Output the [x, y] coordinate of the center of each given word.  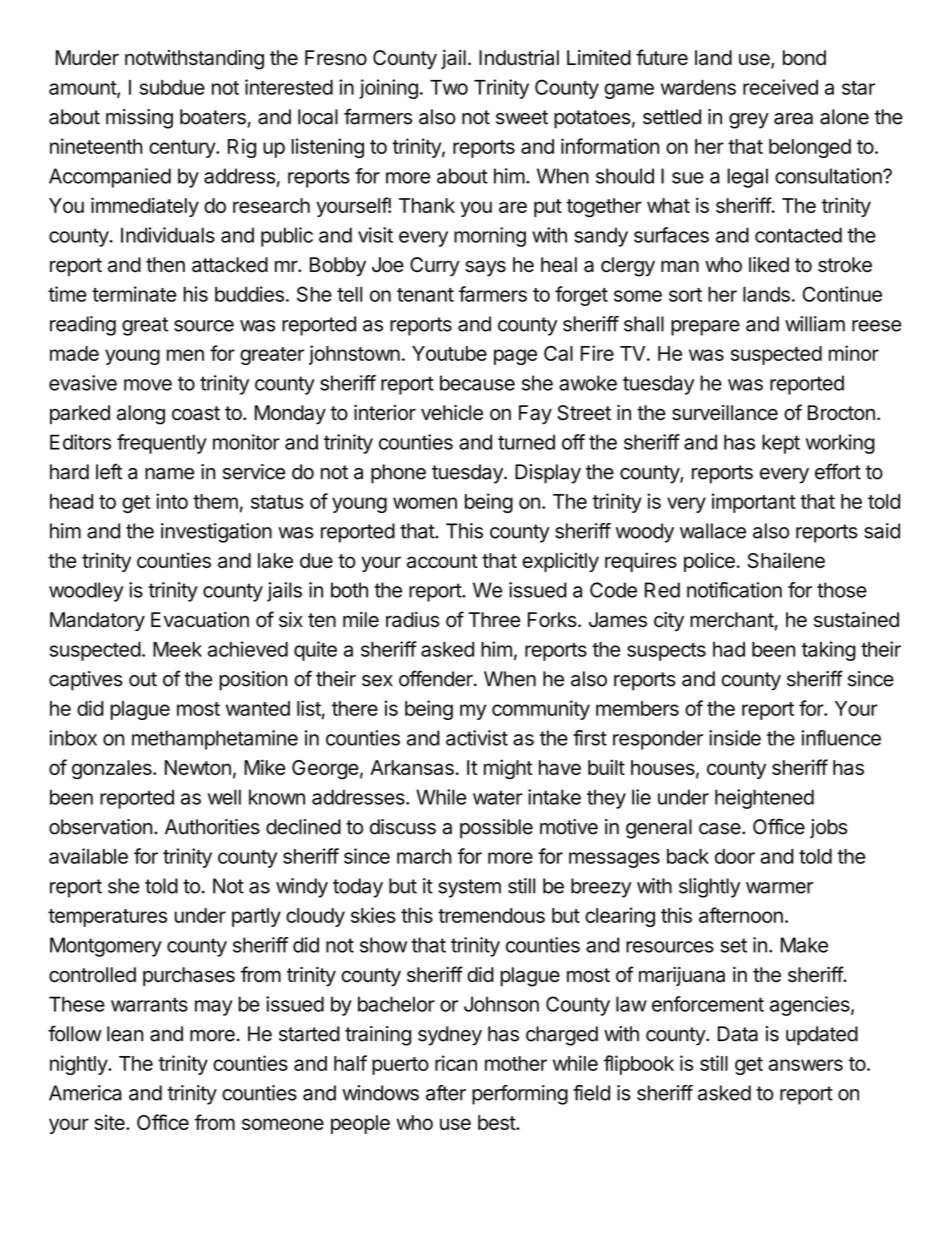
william [815, 324]
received [780, 87]
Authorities [212, 827]
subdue [172, 87]
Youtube [449, 353]
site [110, 1122]
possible [496, 829]
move [148, 385]
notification [734, 590]
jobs [828, 828]
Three [494, 620]
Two [449, 87]
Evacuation [200, 620]
